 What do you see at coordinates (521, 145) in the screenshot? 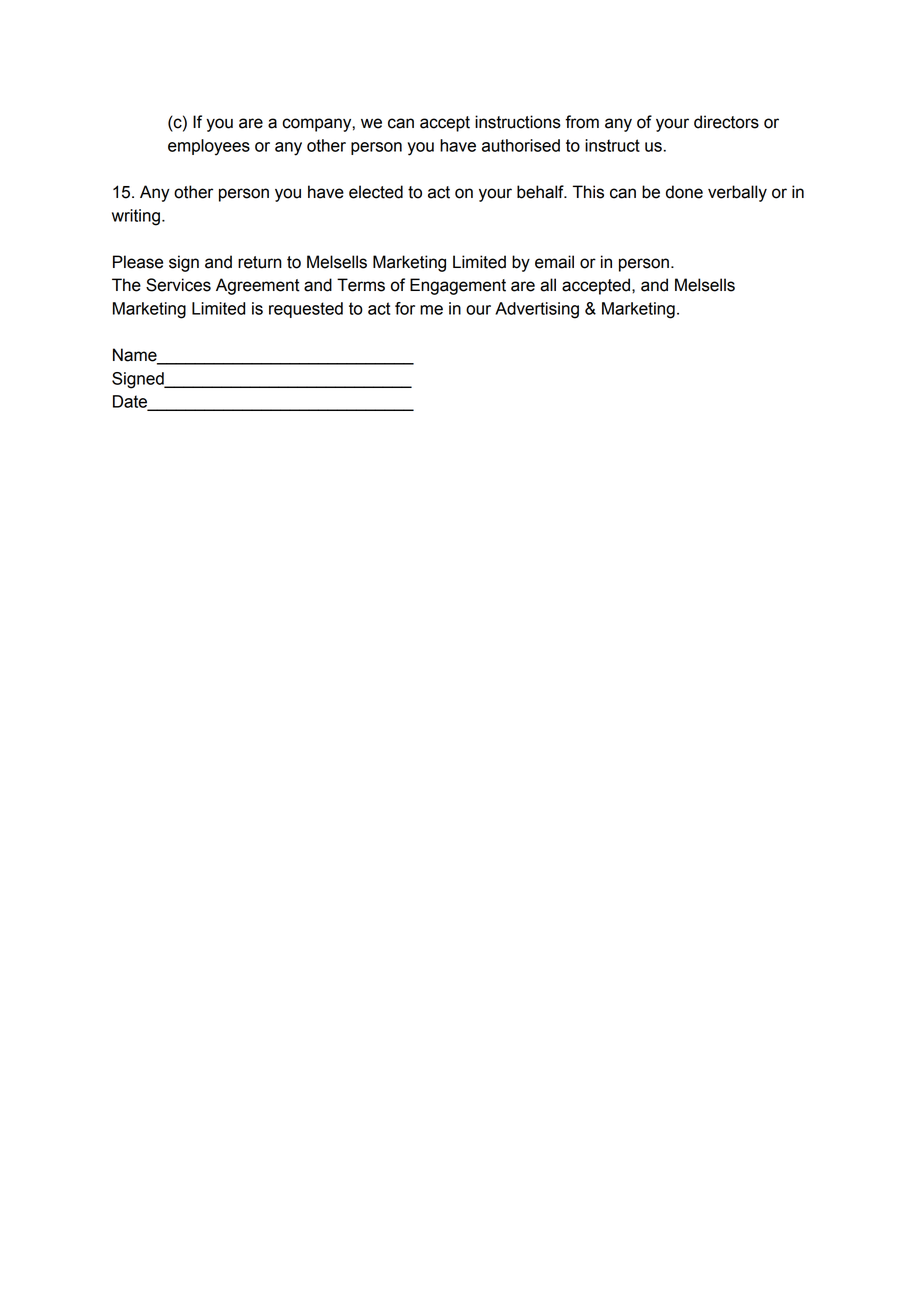
I see `authorised` at bounding box center [521, 145].
